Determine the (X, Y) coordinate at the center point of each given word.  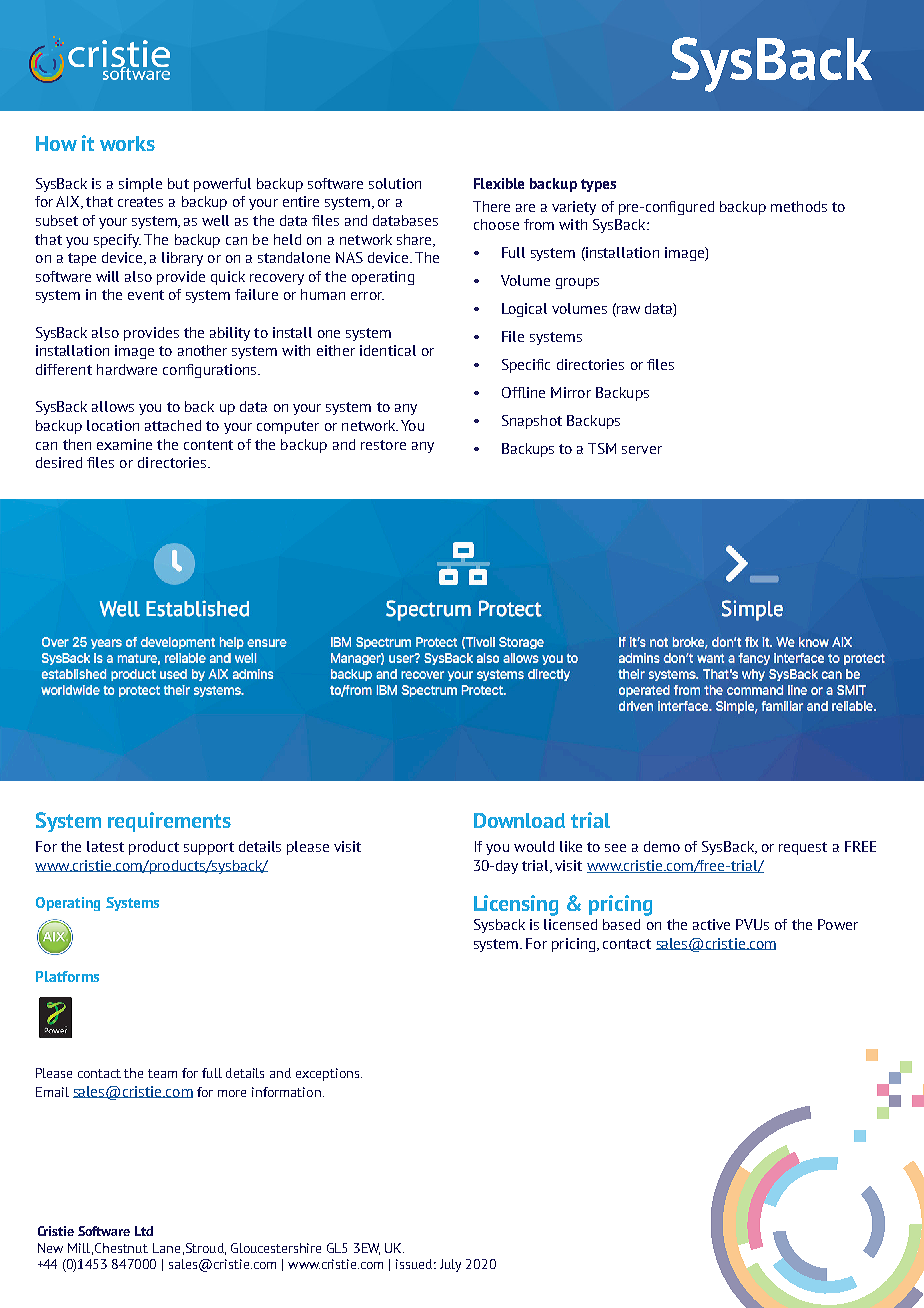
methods (799, 206)
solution (395, 183)
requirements (169, 822)
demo (662, 846)
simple (140, 185)
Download (519, 820)
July (450, 1265)
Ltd (144, 1231)
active (711, 924)
